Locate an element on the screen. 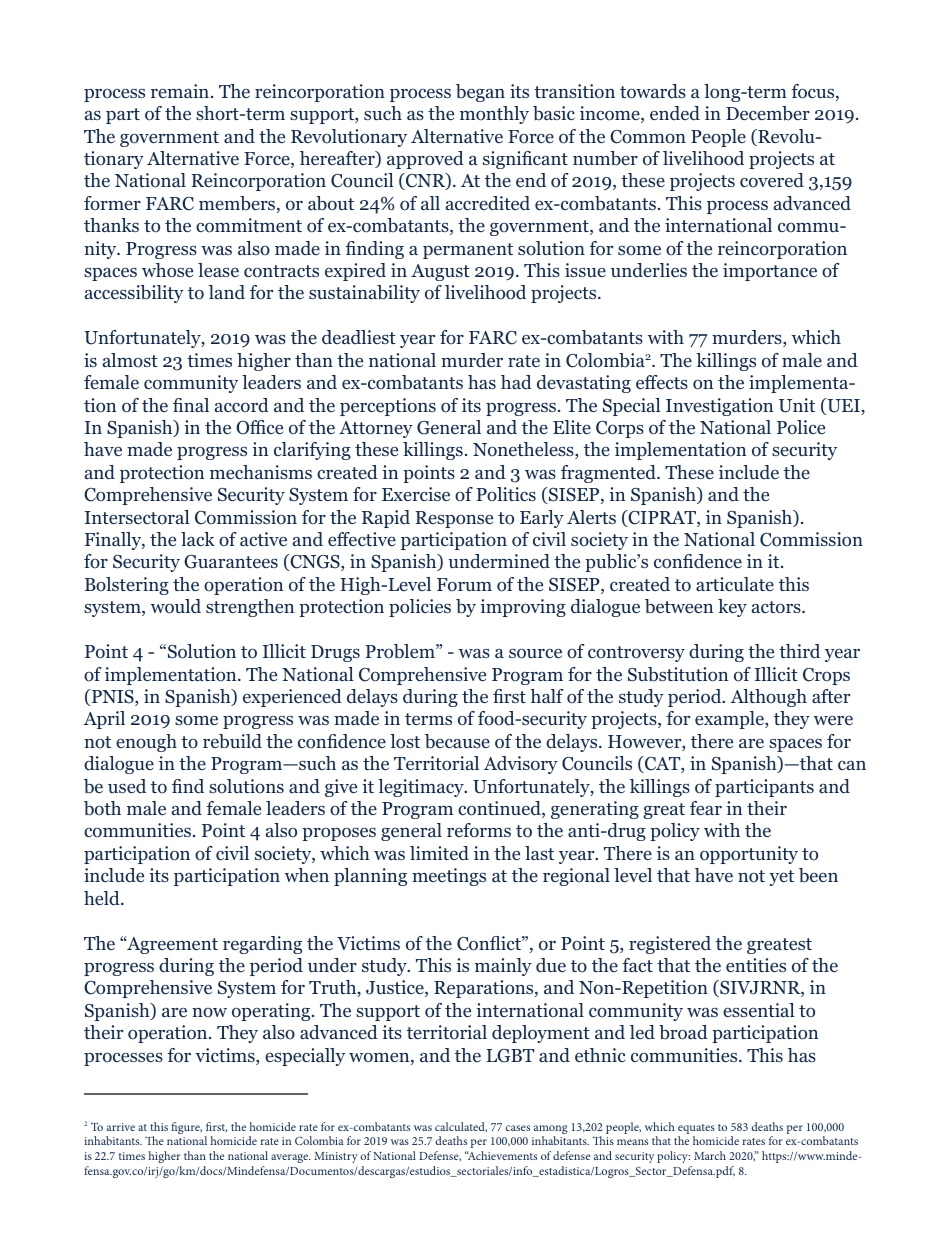 The height and width of the screenshot is (1233, 952). meetings is located at coordinates (449, 877).
